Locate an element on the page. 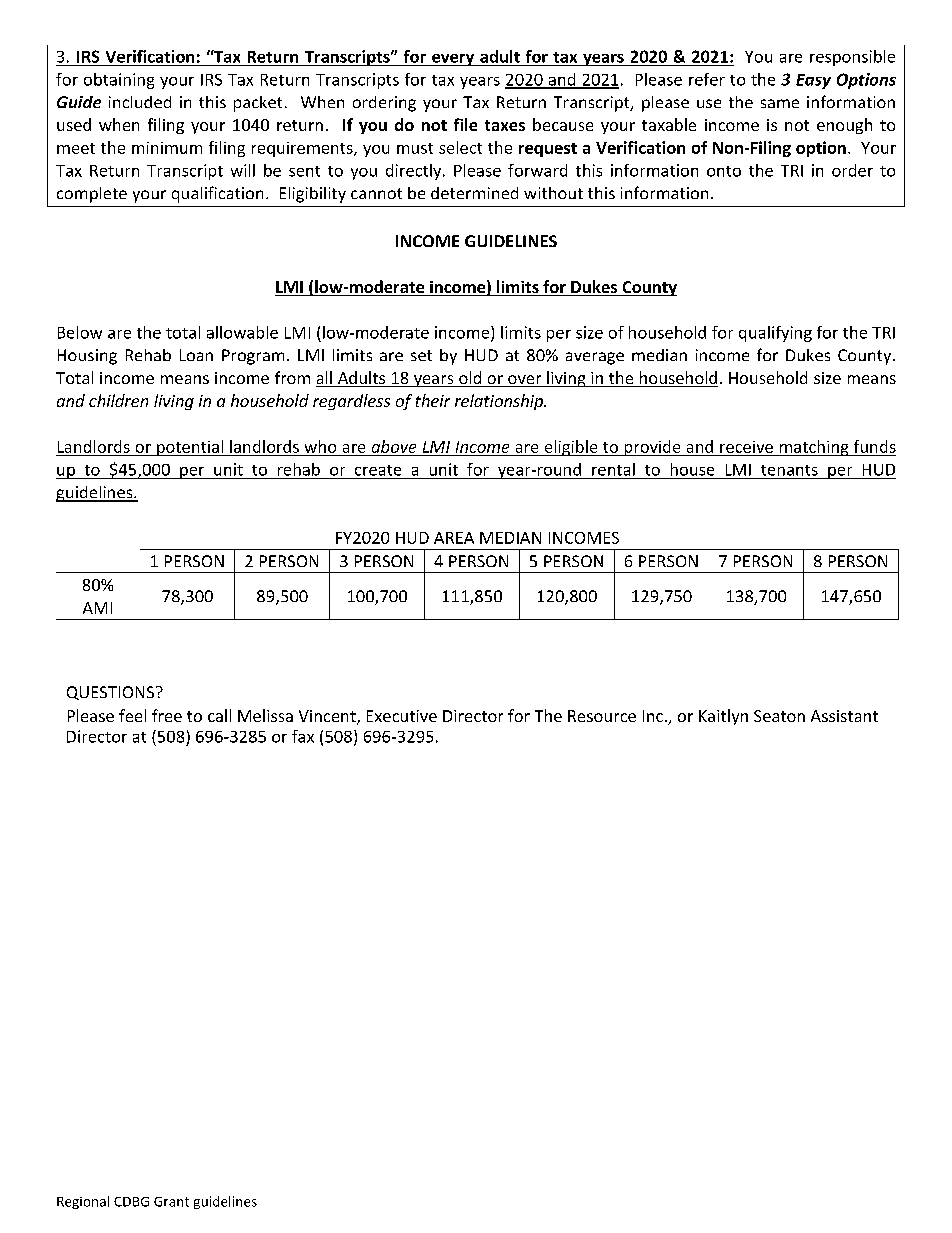 This document has width=952, height=1233. file is located at coordinates (465, 124).
